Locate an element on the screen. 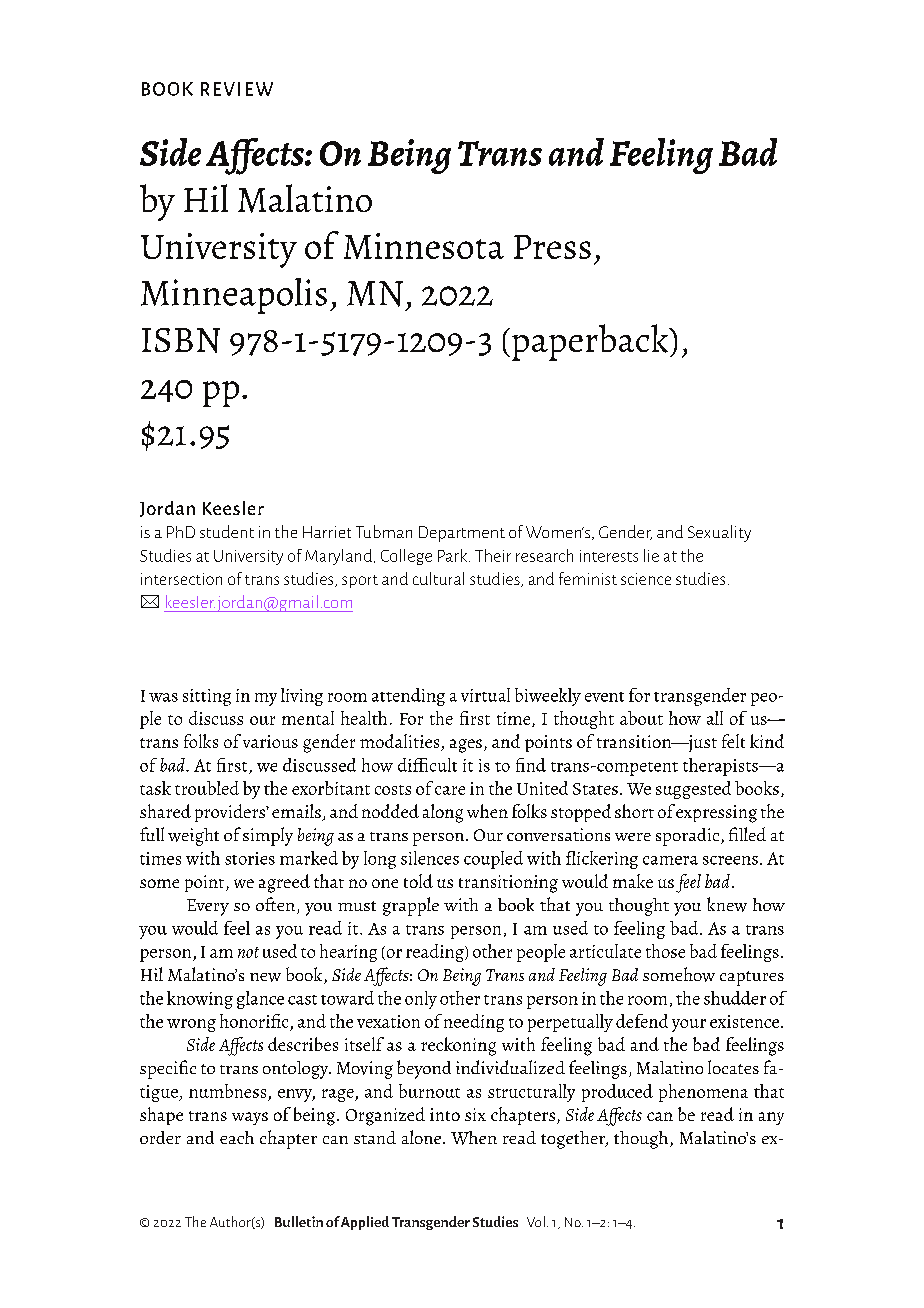  Minnesota is located at coordinates (424, 246).
